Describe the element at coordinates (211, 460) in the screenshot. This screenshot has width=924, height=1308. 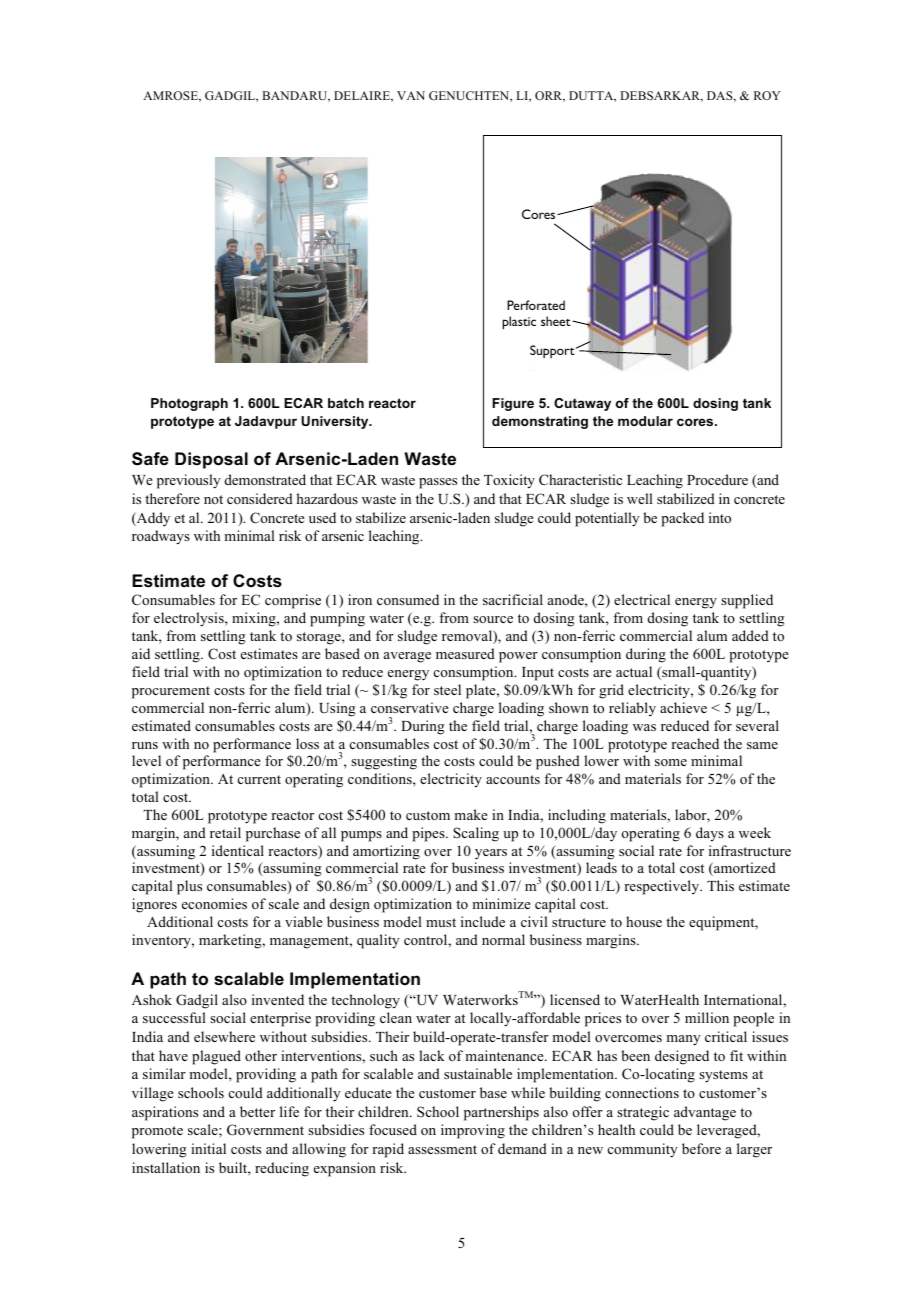
I see `Disposal` at that location.
